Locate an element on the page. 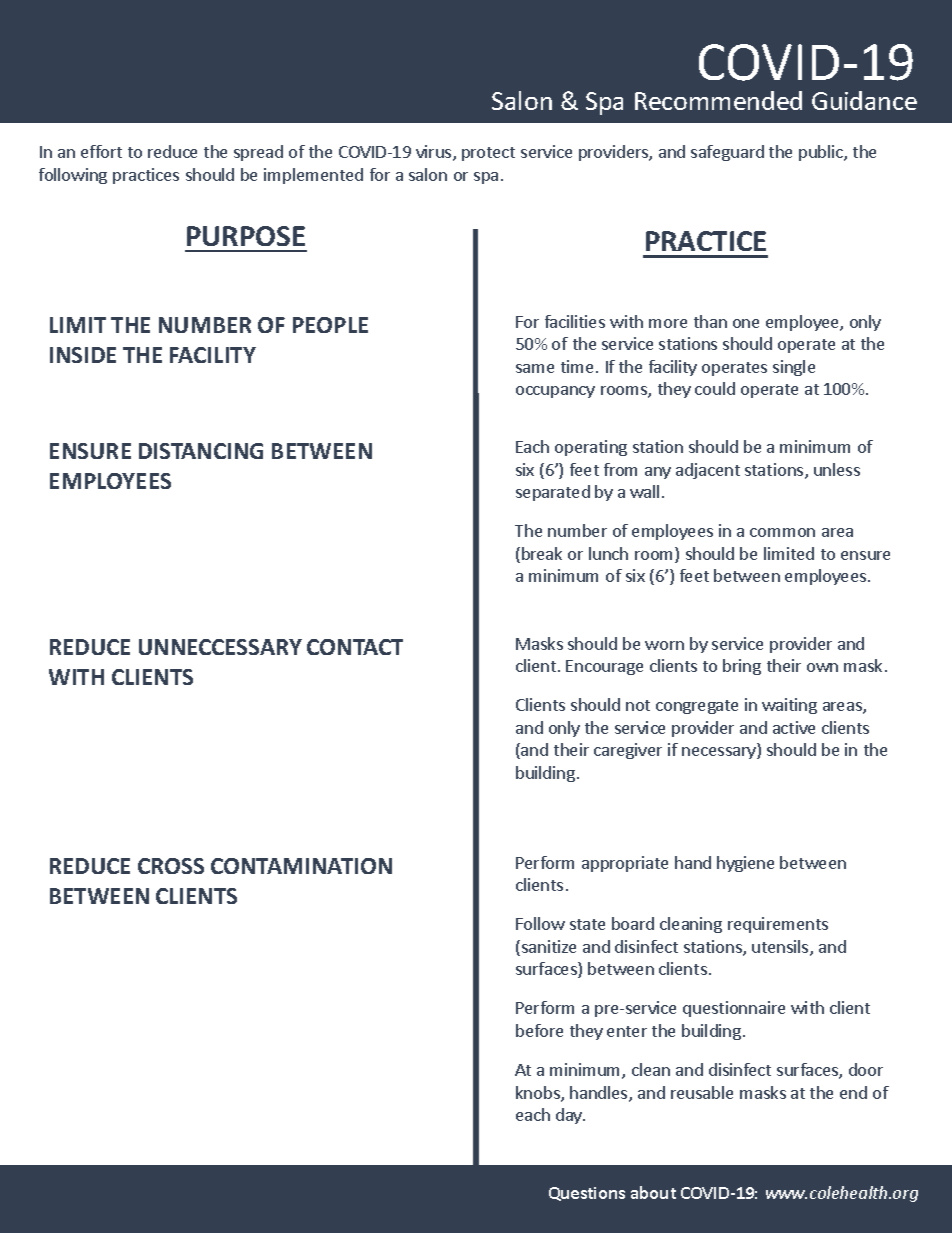 The image size is (952, 1233). effort is located at coordinates (101, 151).
